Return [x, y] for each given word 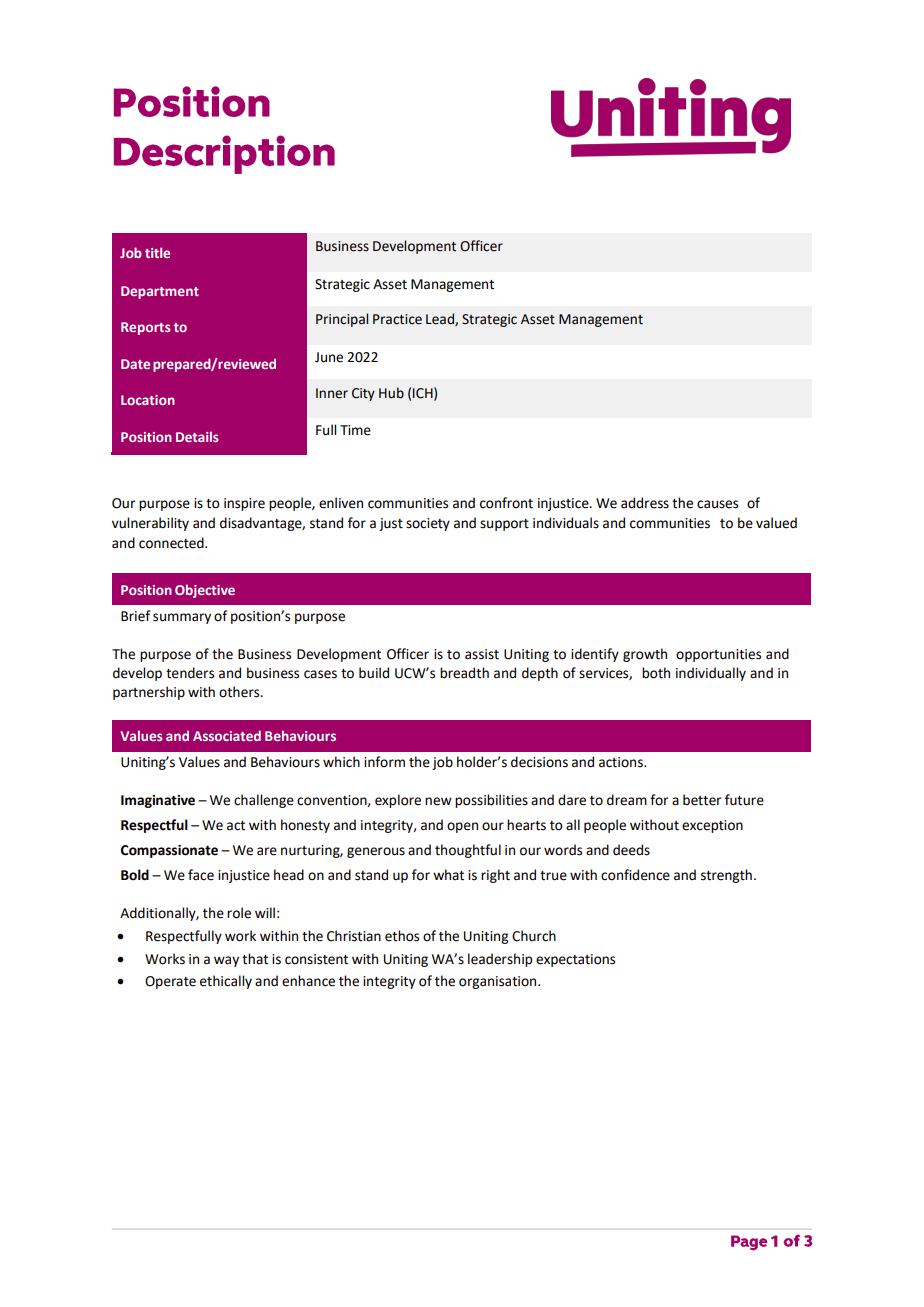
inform [384, 762]
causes [717, 504]
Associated [227, 735]
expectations [575, 960]
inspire [244, 504]
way [226, 961]
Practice [397, 319]
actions [622, 762]
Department [160, 292]
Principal [342, 320]
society [428, 524]
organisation [499, 982]
